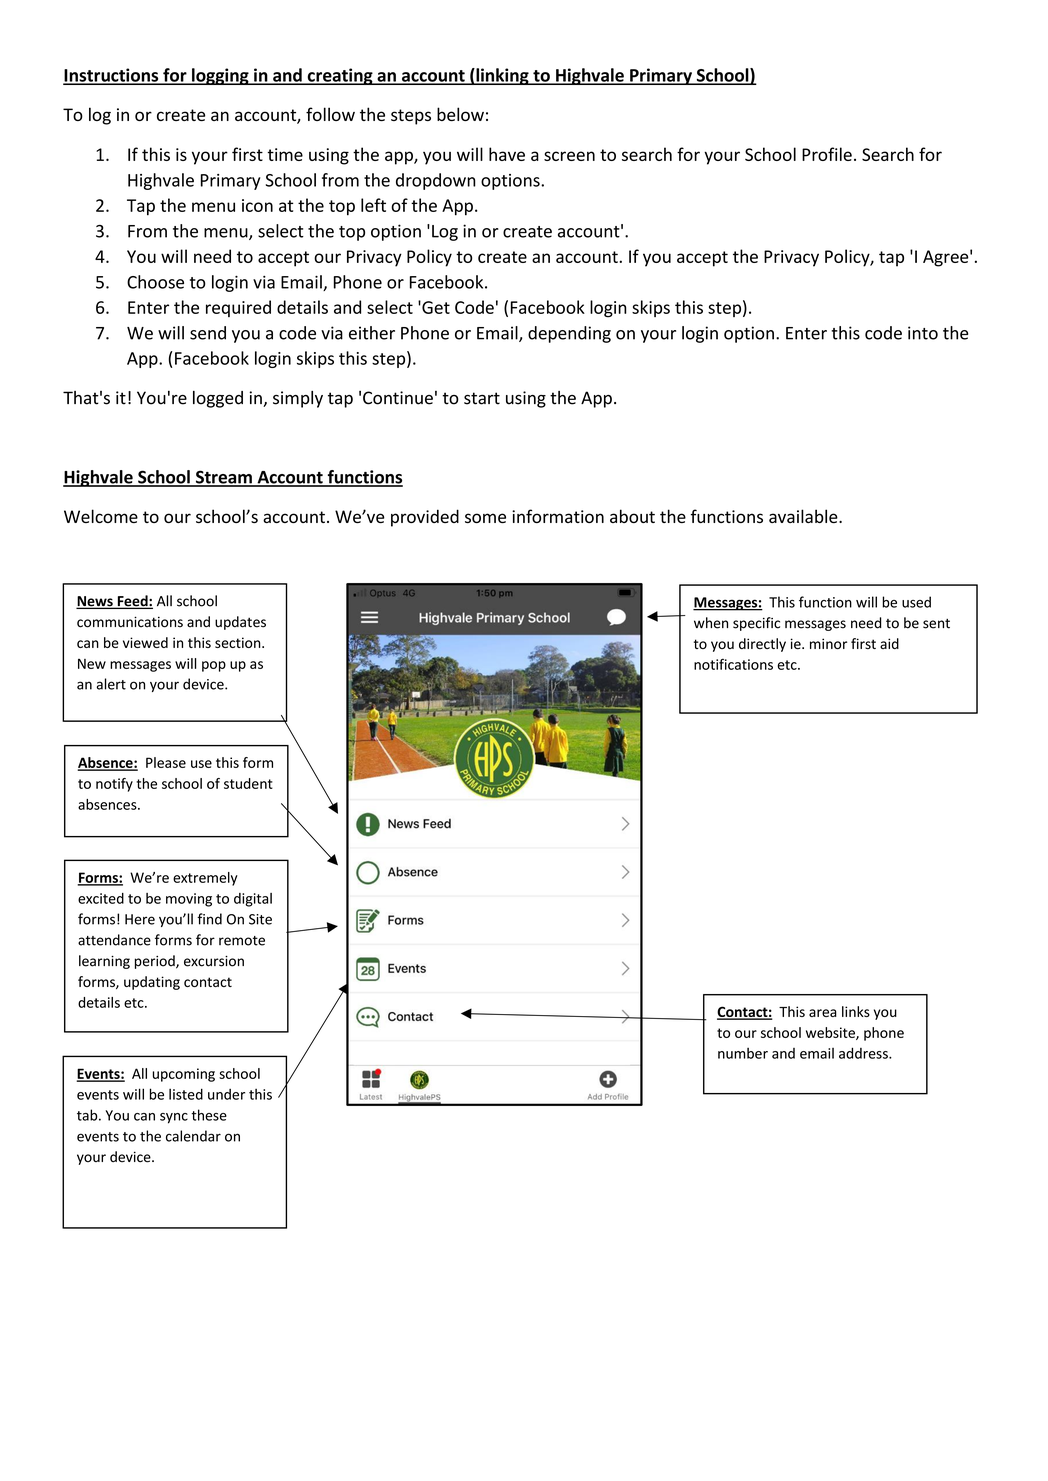  Describe the element at coordinates (186, 1094) in the page. I see `listed` at that location.
